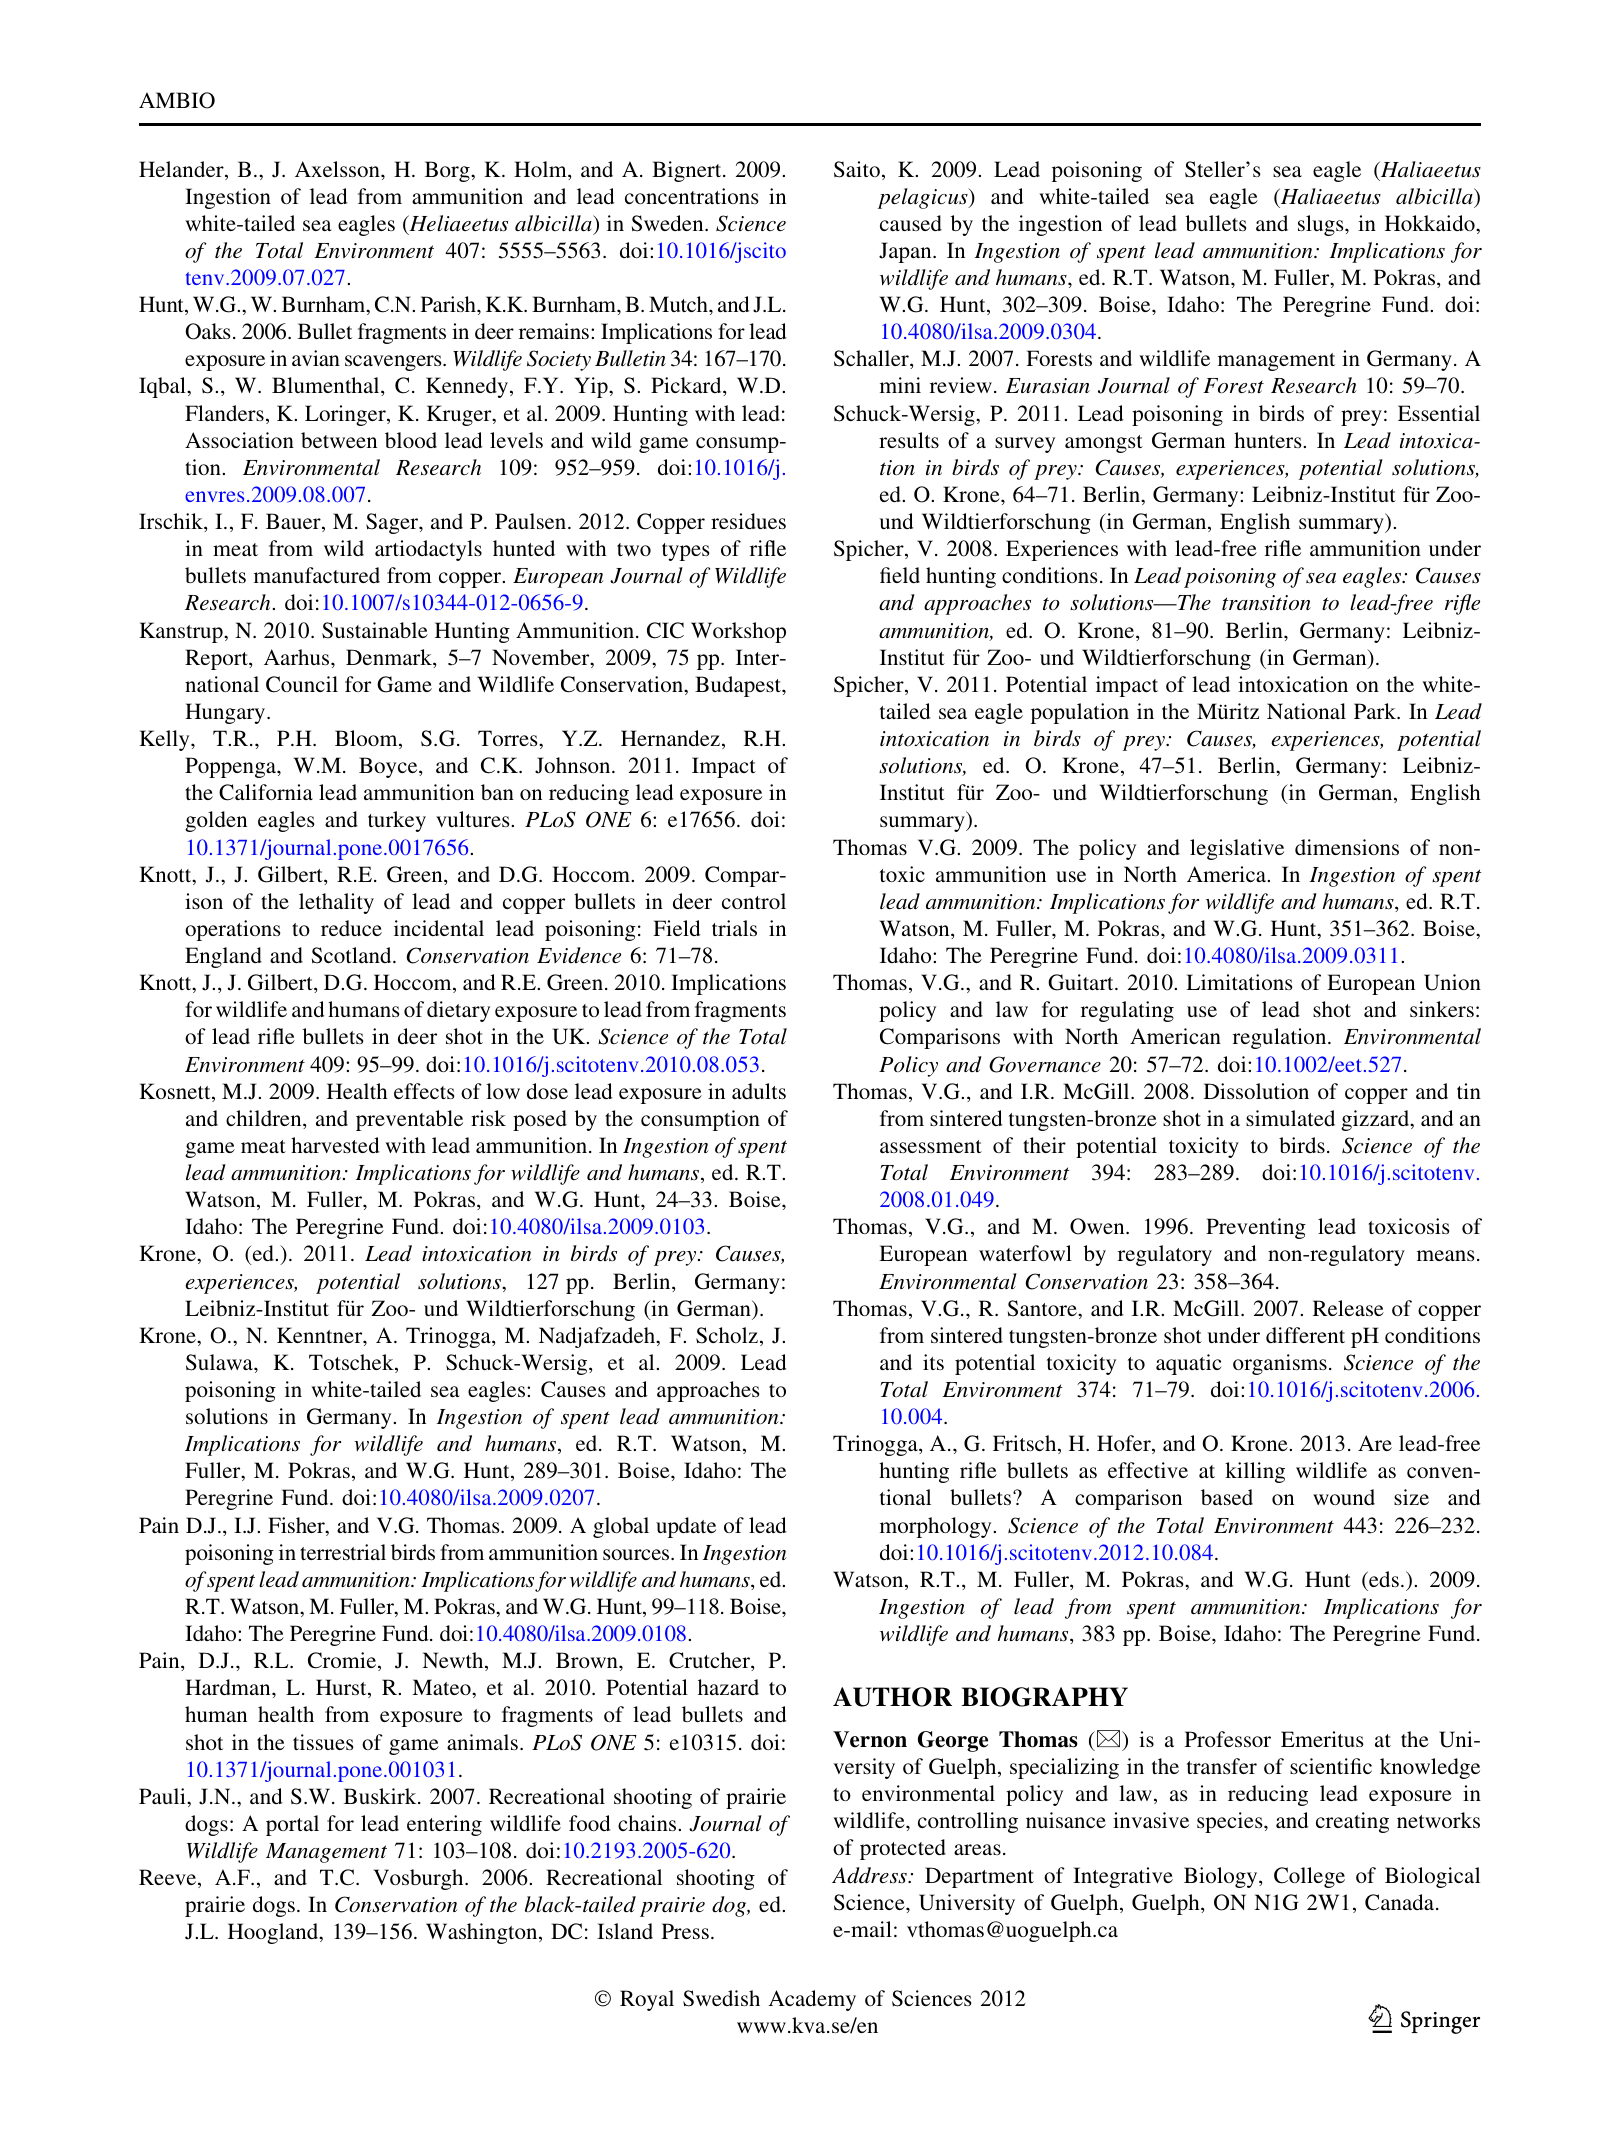  I want to click on terrestrial, so click(343, 1552).
